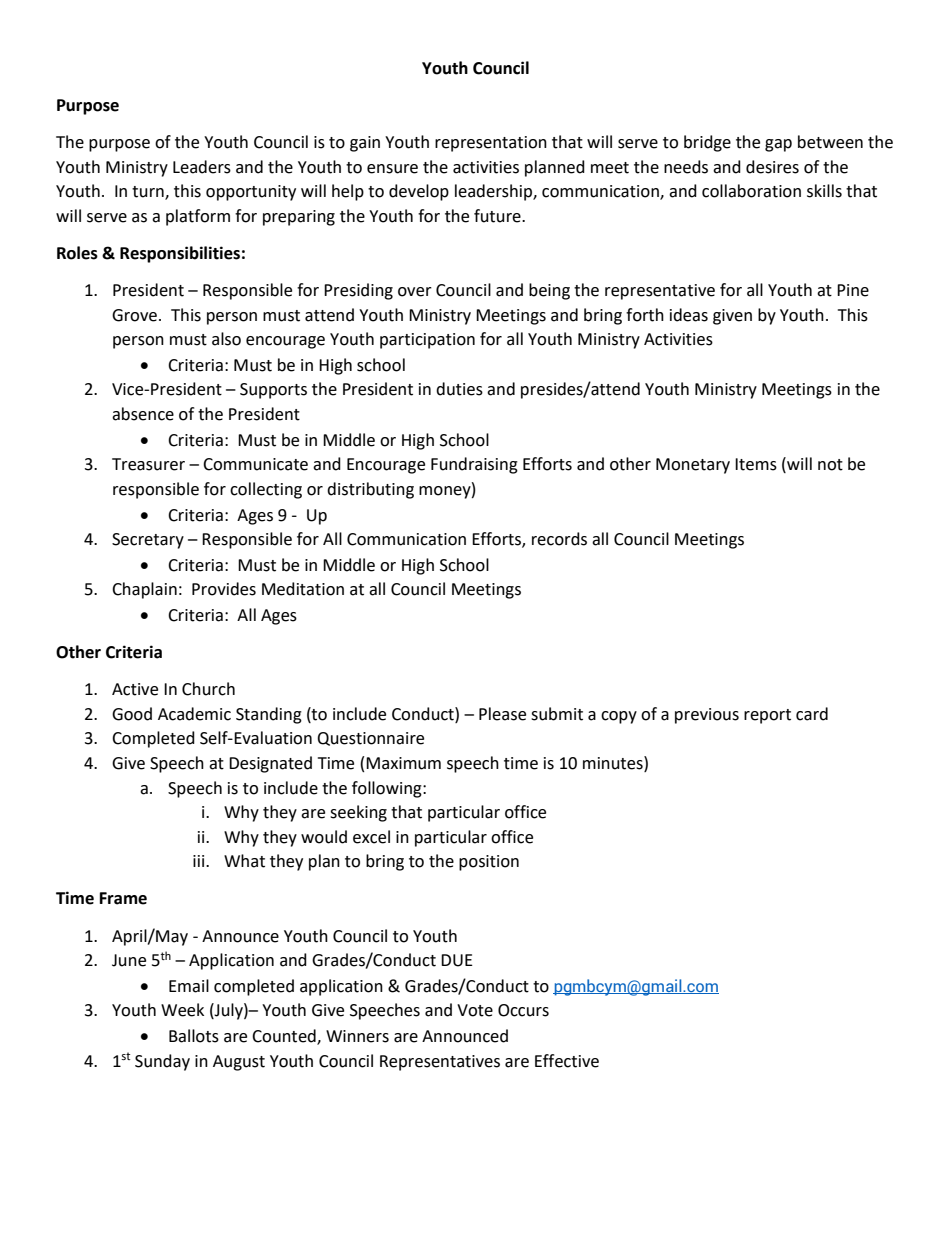 The height and width of the page is (1233, 952). Describe the element at coordinates (756, 464) in the page. I see `Items` at that location.
